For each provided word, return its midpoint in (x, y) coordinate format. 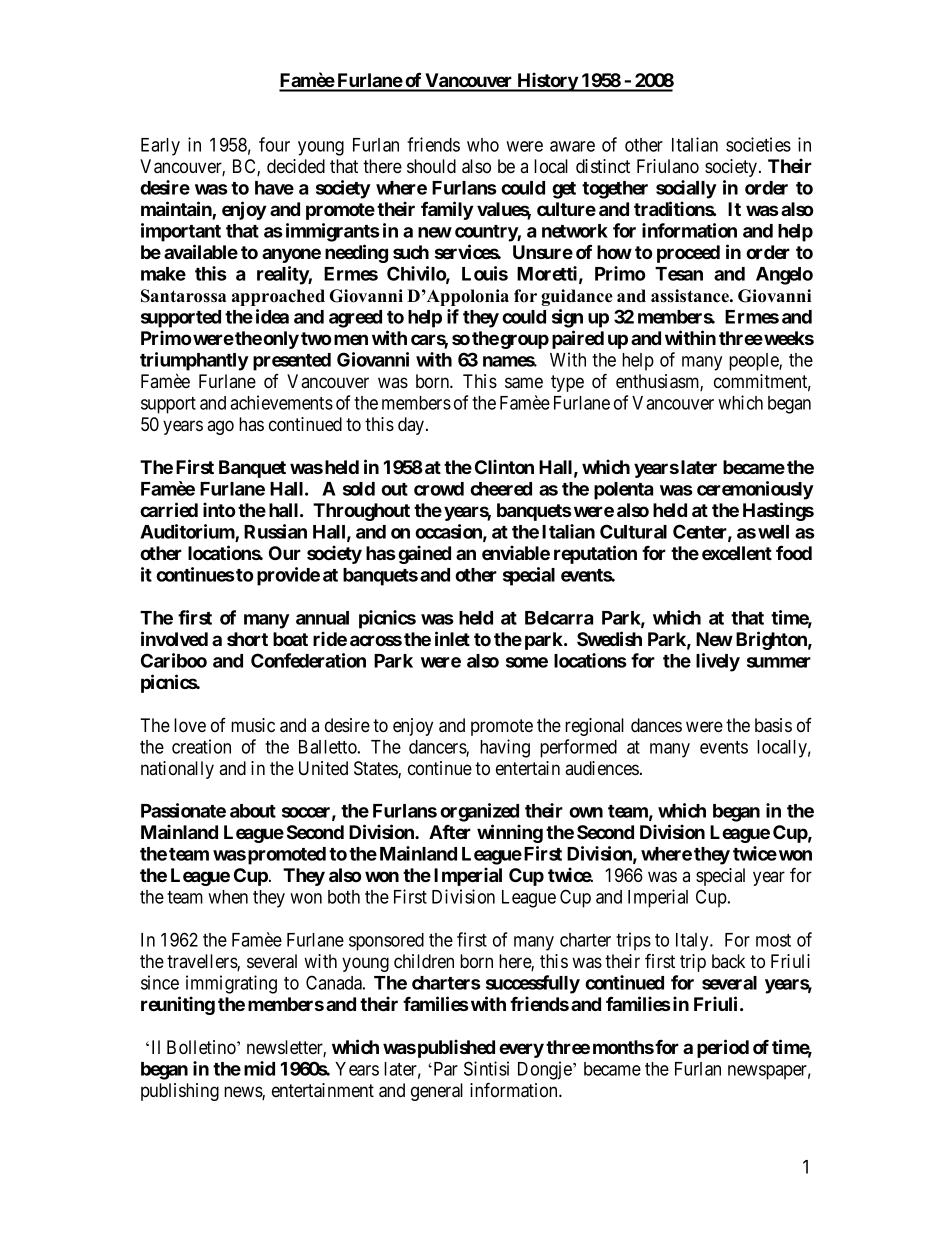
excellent (737, 553)
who (483, 145)
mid (259, 1068)
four (274, 144)
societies (758, 144)
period (723, 1048)
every (521, 1050)
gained (424, 554)
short (247, 639)
